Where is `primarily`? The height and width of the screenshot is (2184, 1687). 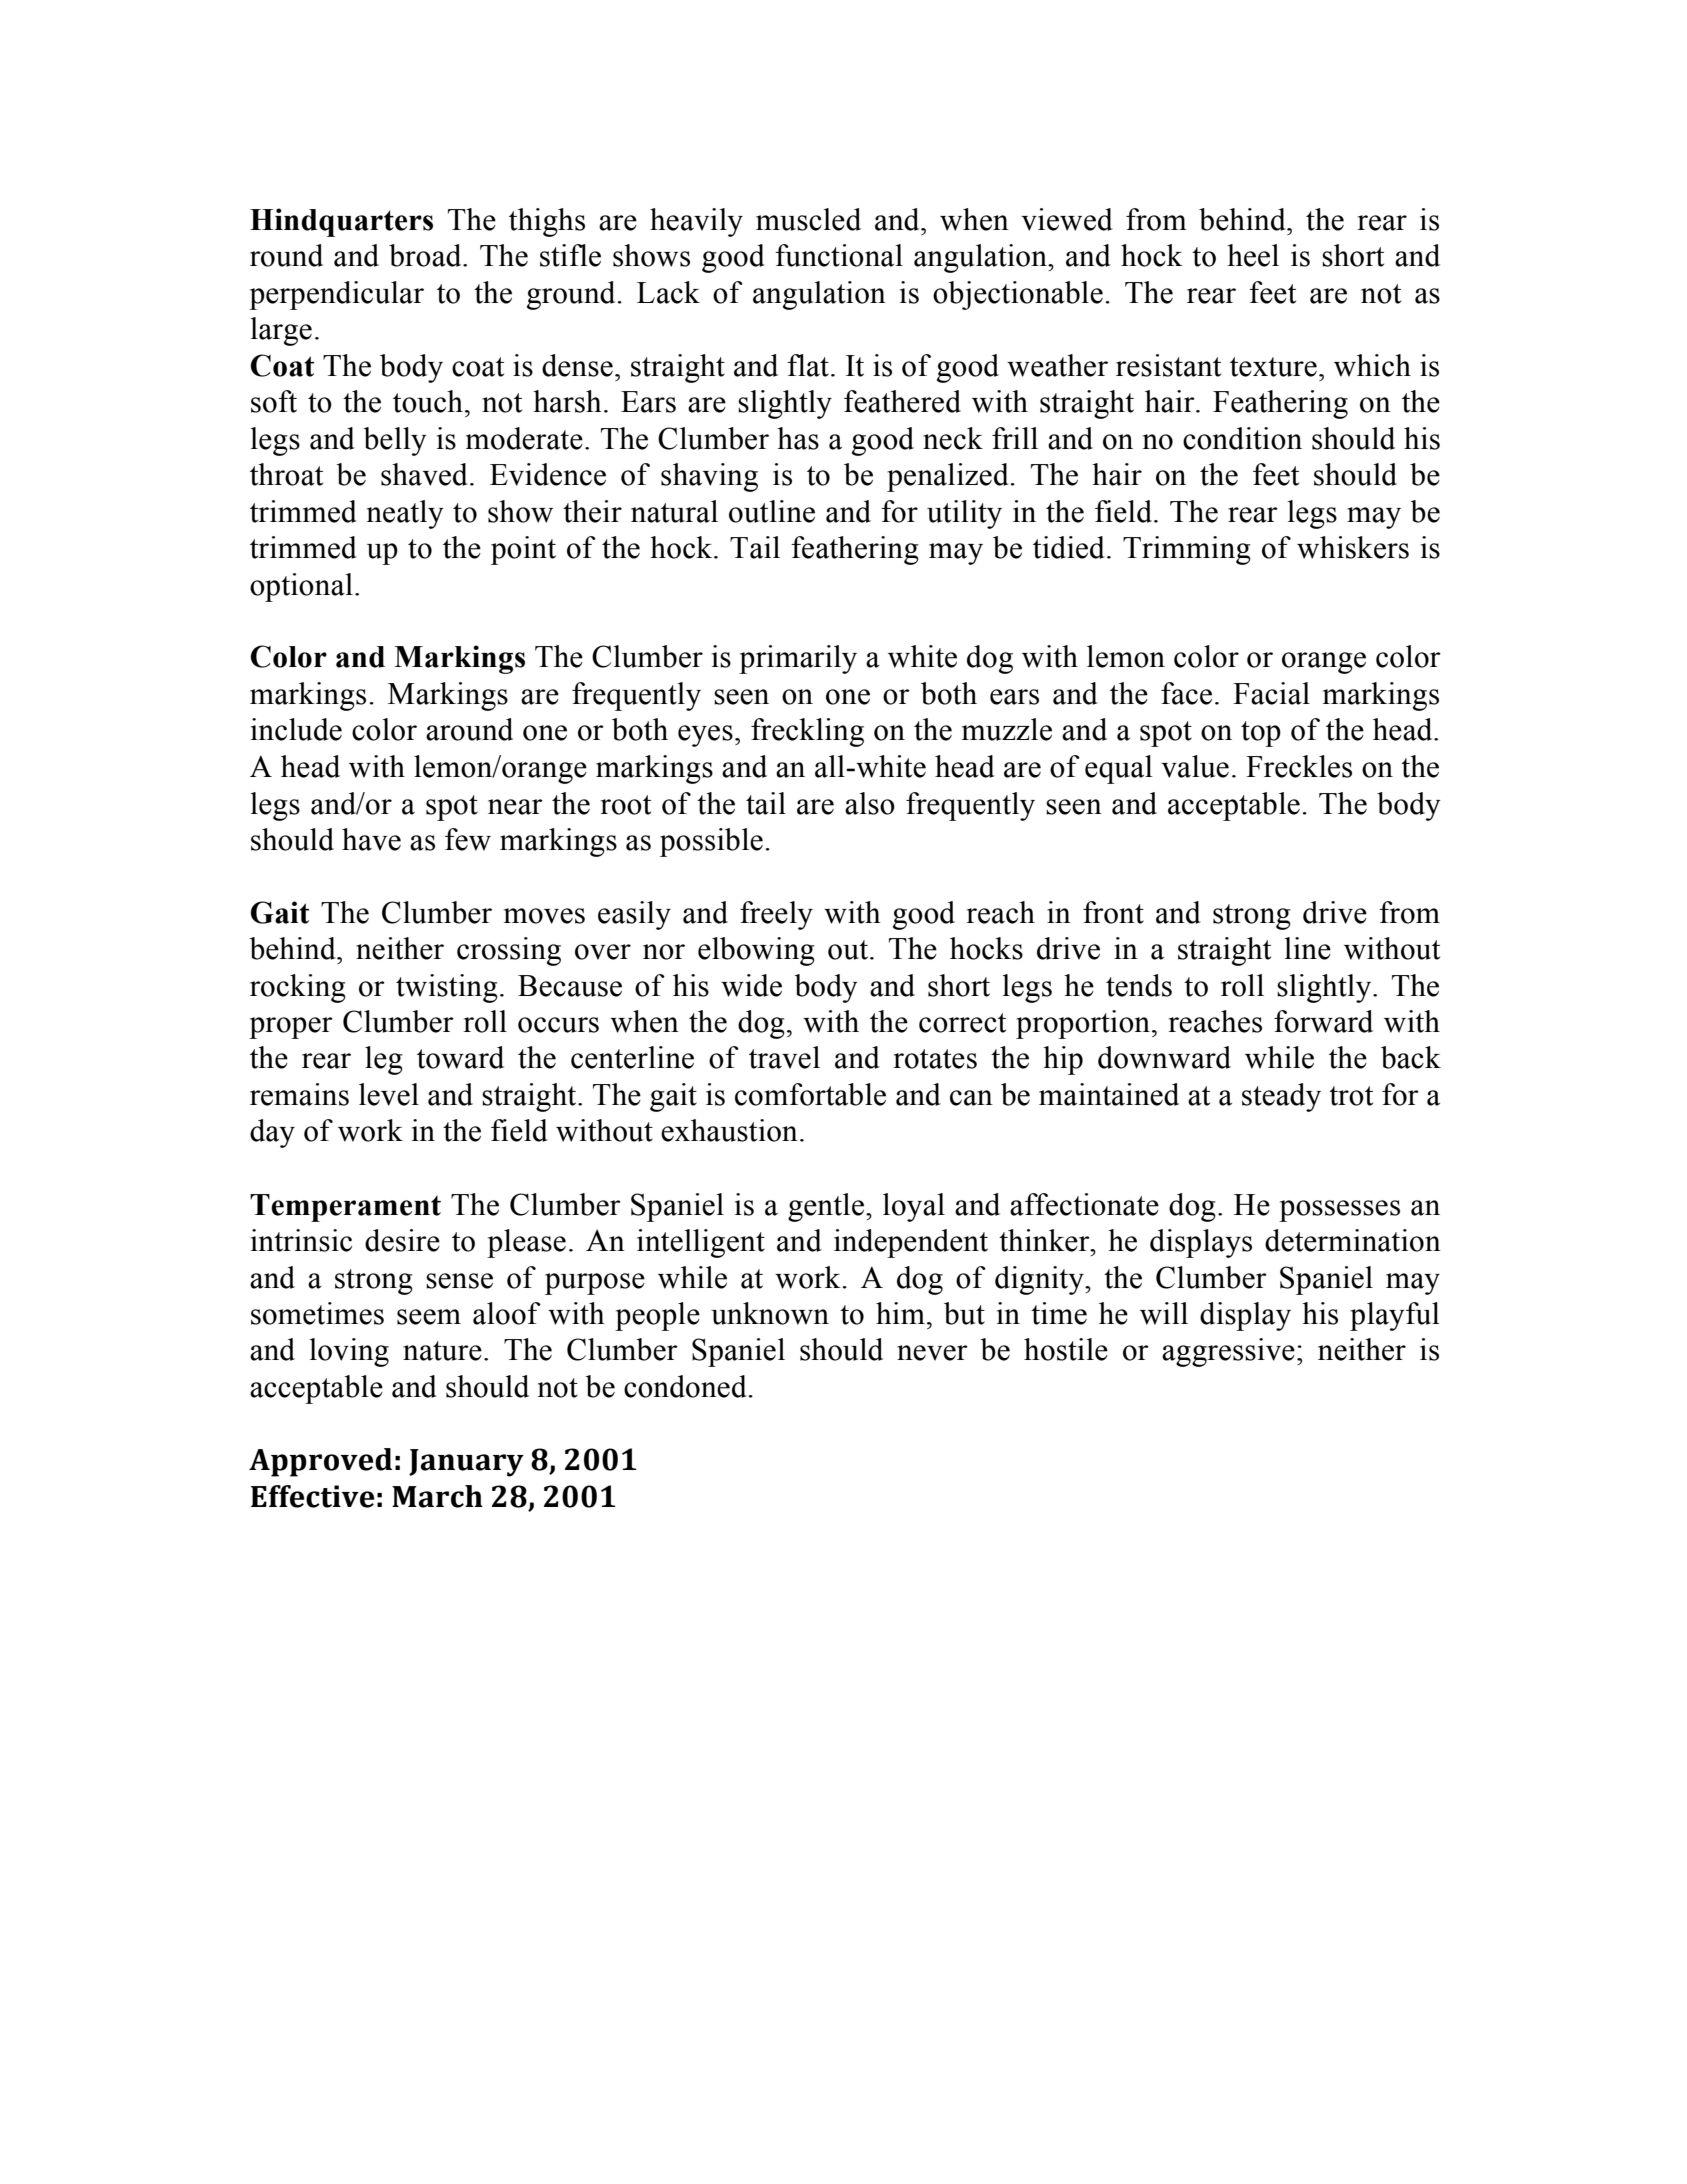 primarily is located at coordinates (798, 659).
